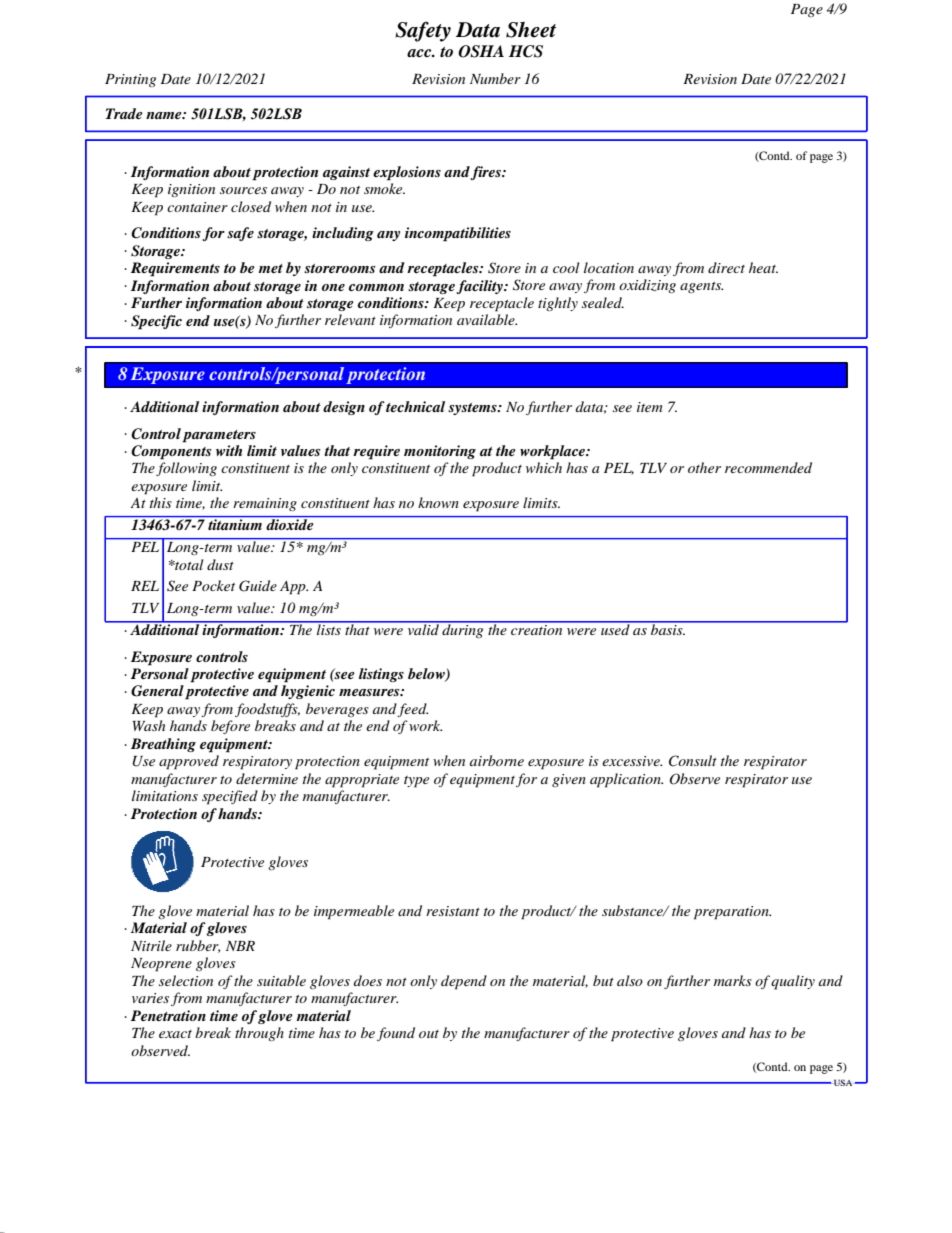  Describe the element at coordinates (531, 30) in the page. I see `Sheet` at that location.
